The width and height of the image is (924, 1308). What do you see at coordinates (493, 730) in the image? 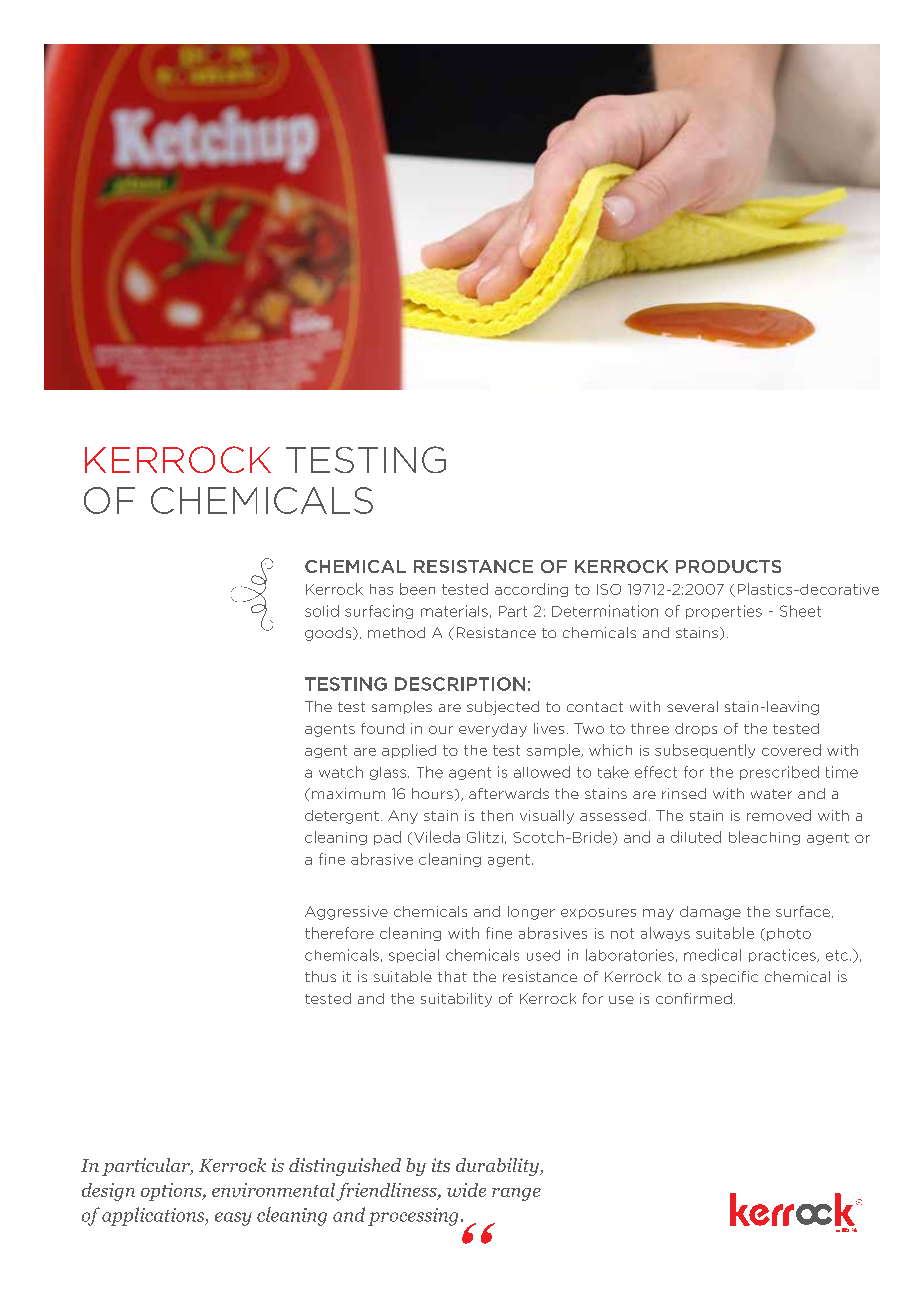
I see `everyday` at bounding box center [493, 730].
